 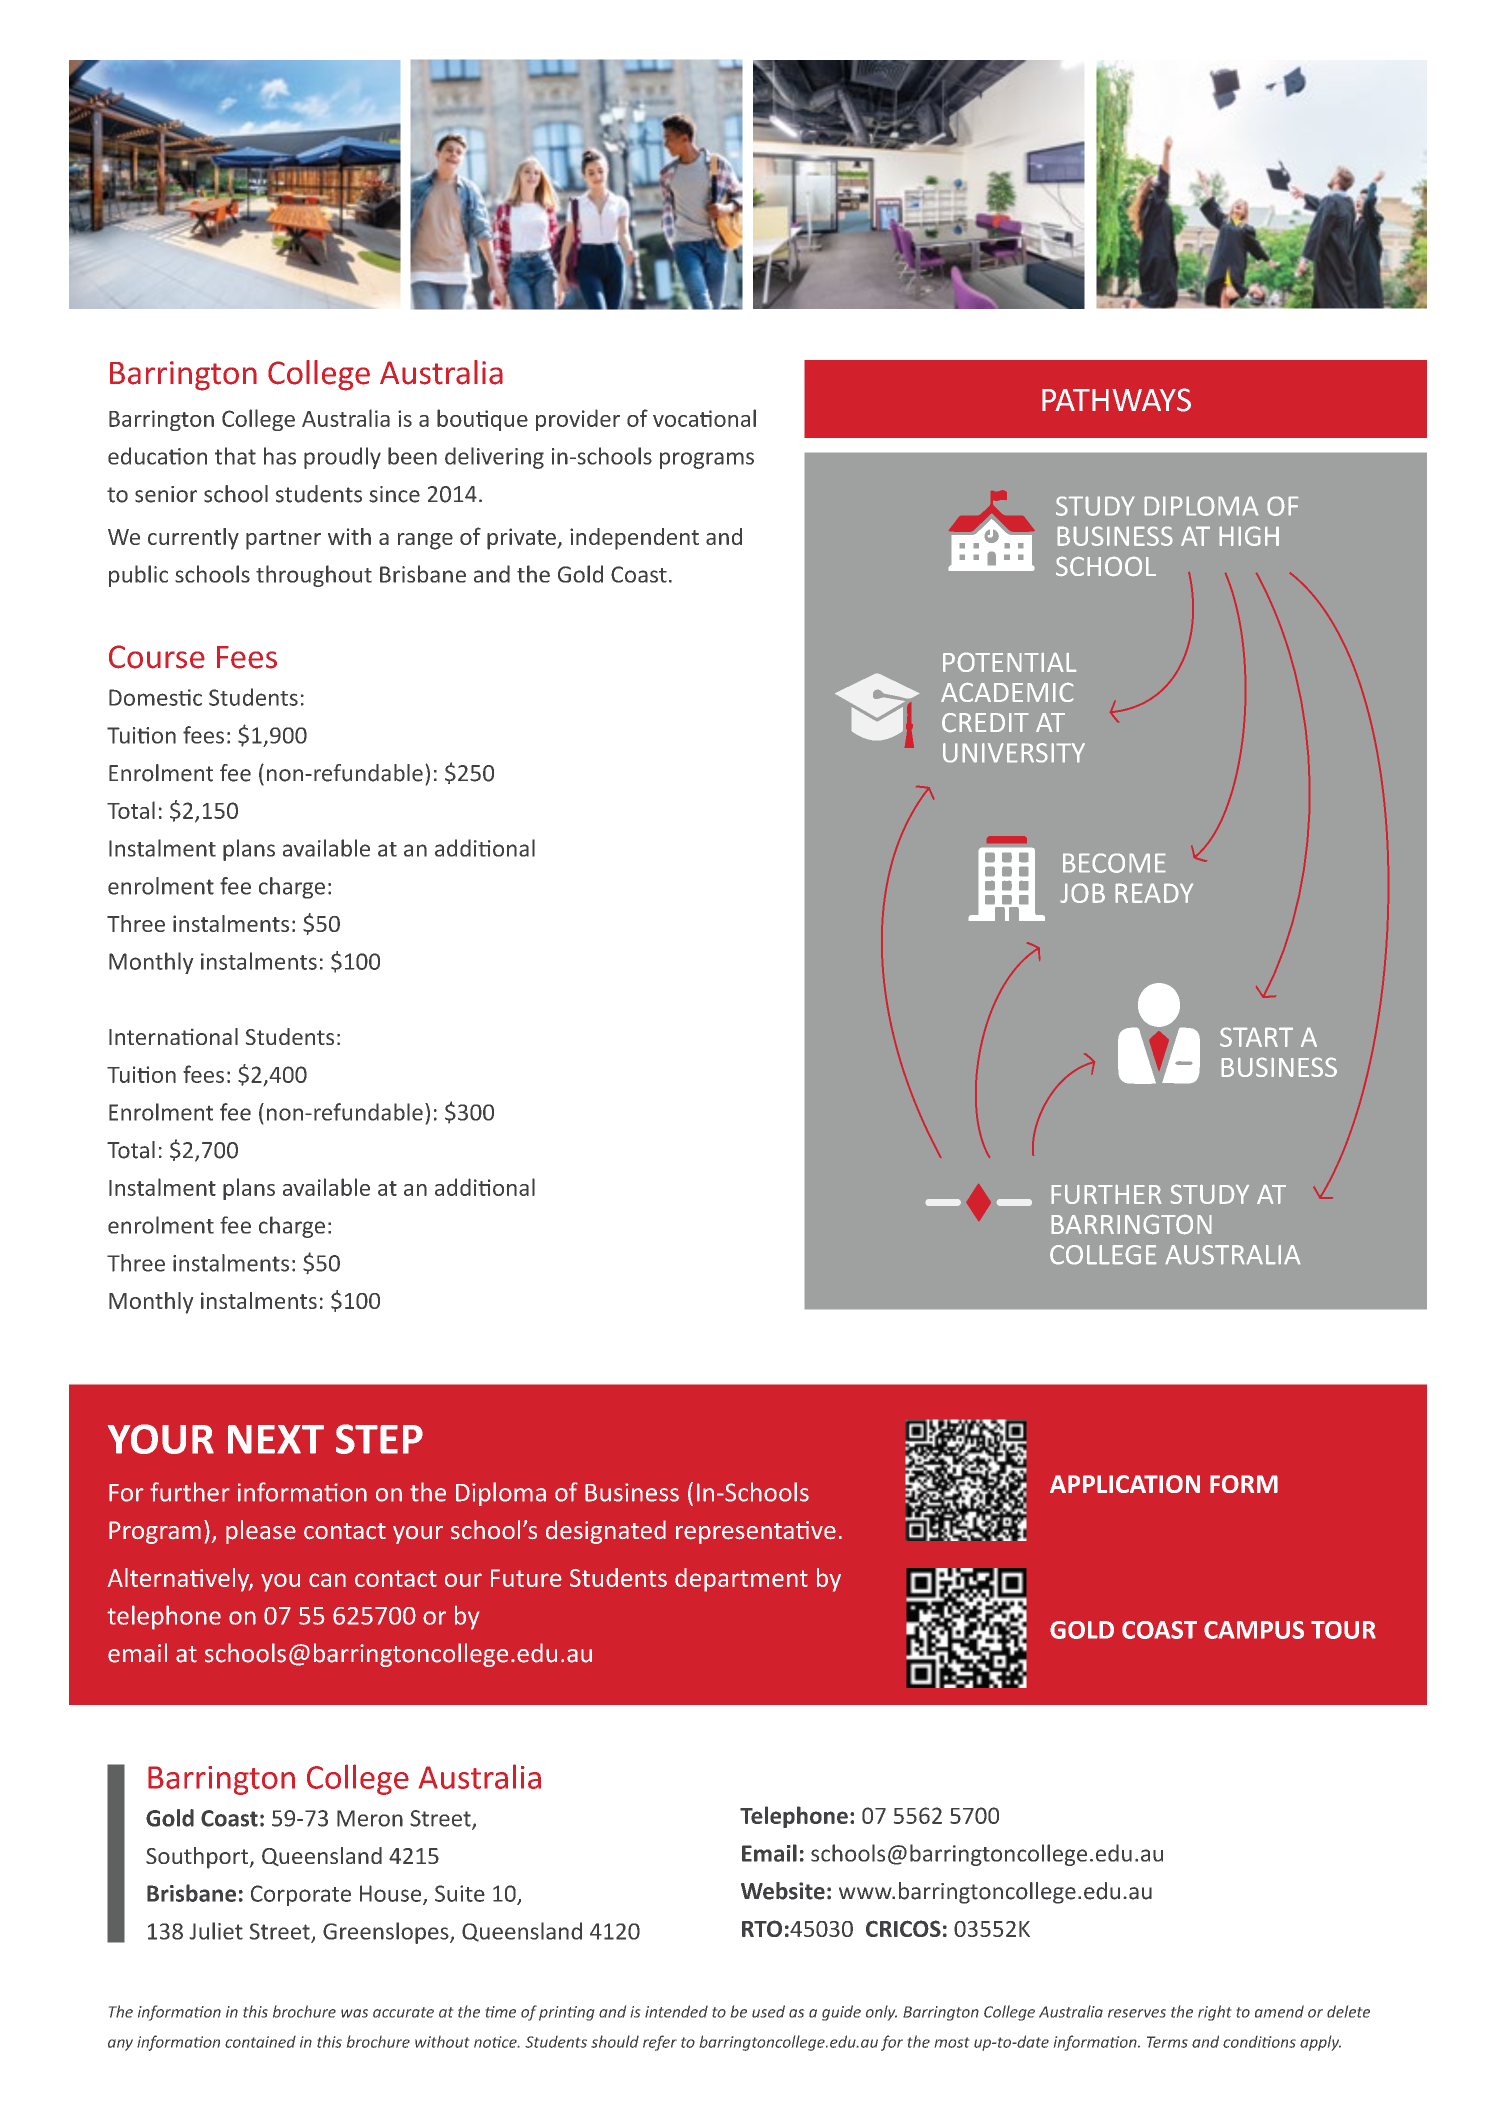 I want to click on PATHWAYS, so click(x=1116, y=400).
